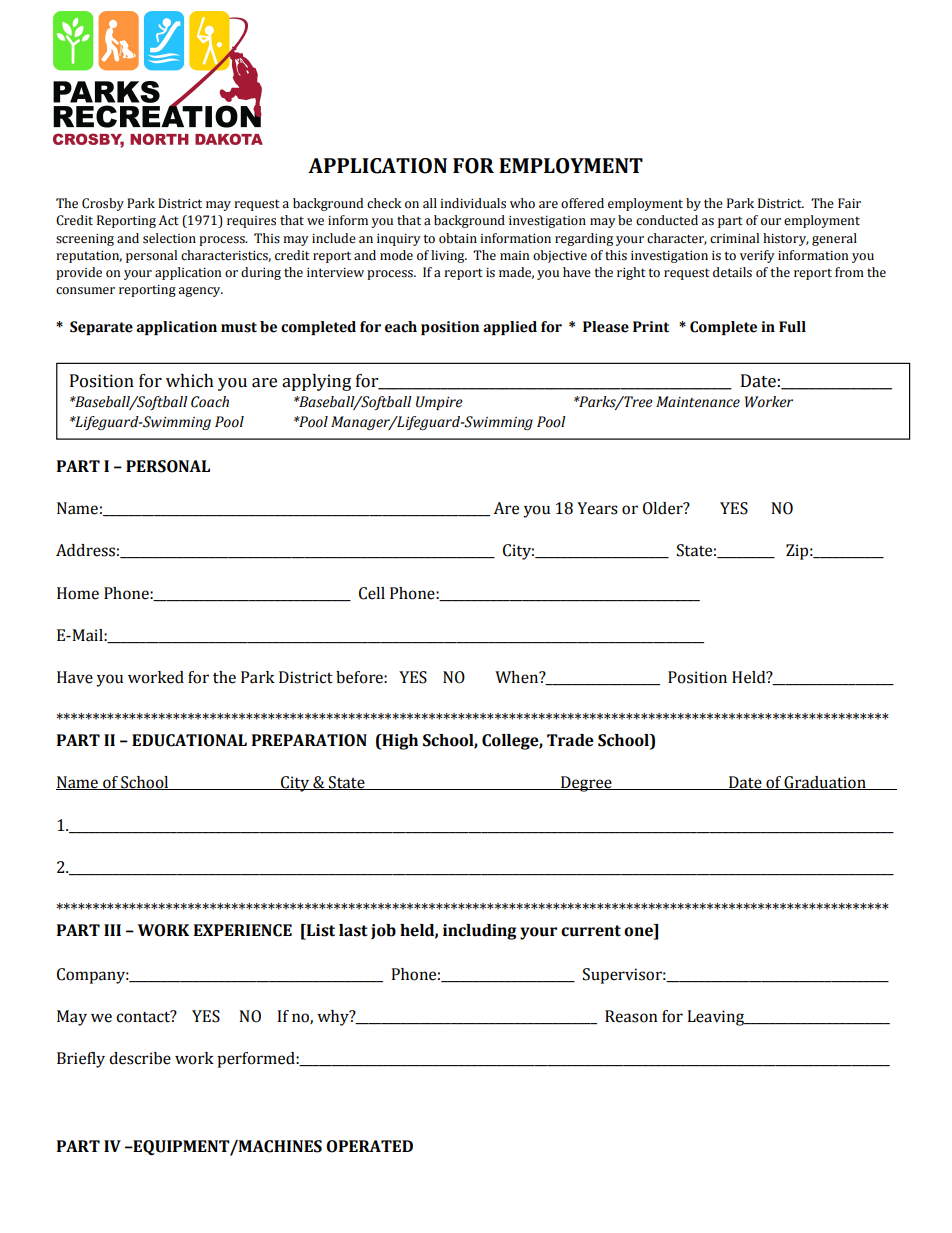 The width and height of the image is (952, 1233). Describe the element at coordinates (458, 238) in the image. I see `obtain` at that location.
